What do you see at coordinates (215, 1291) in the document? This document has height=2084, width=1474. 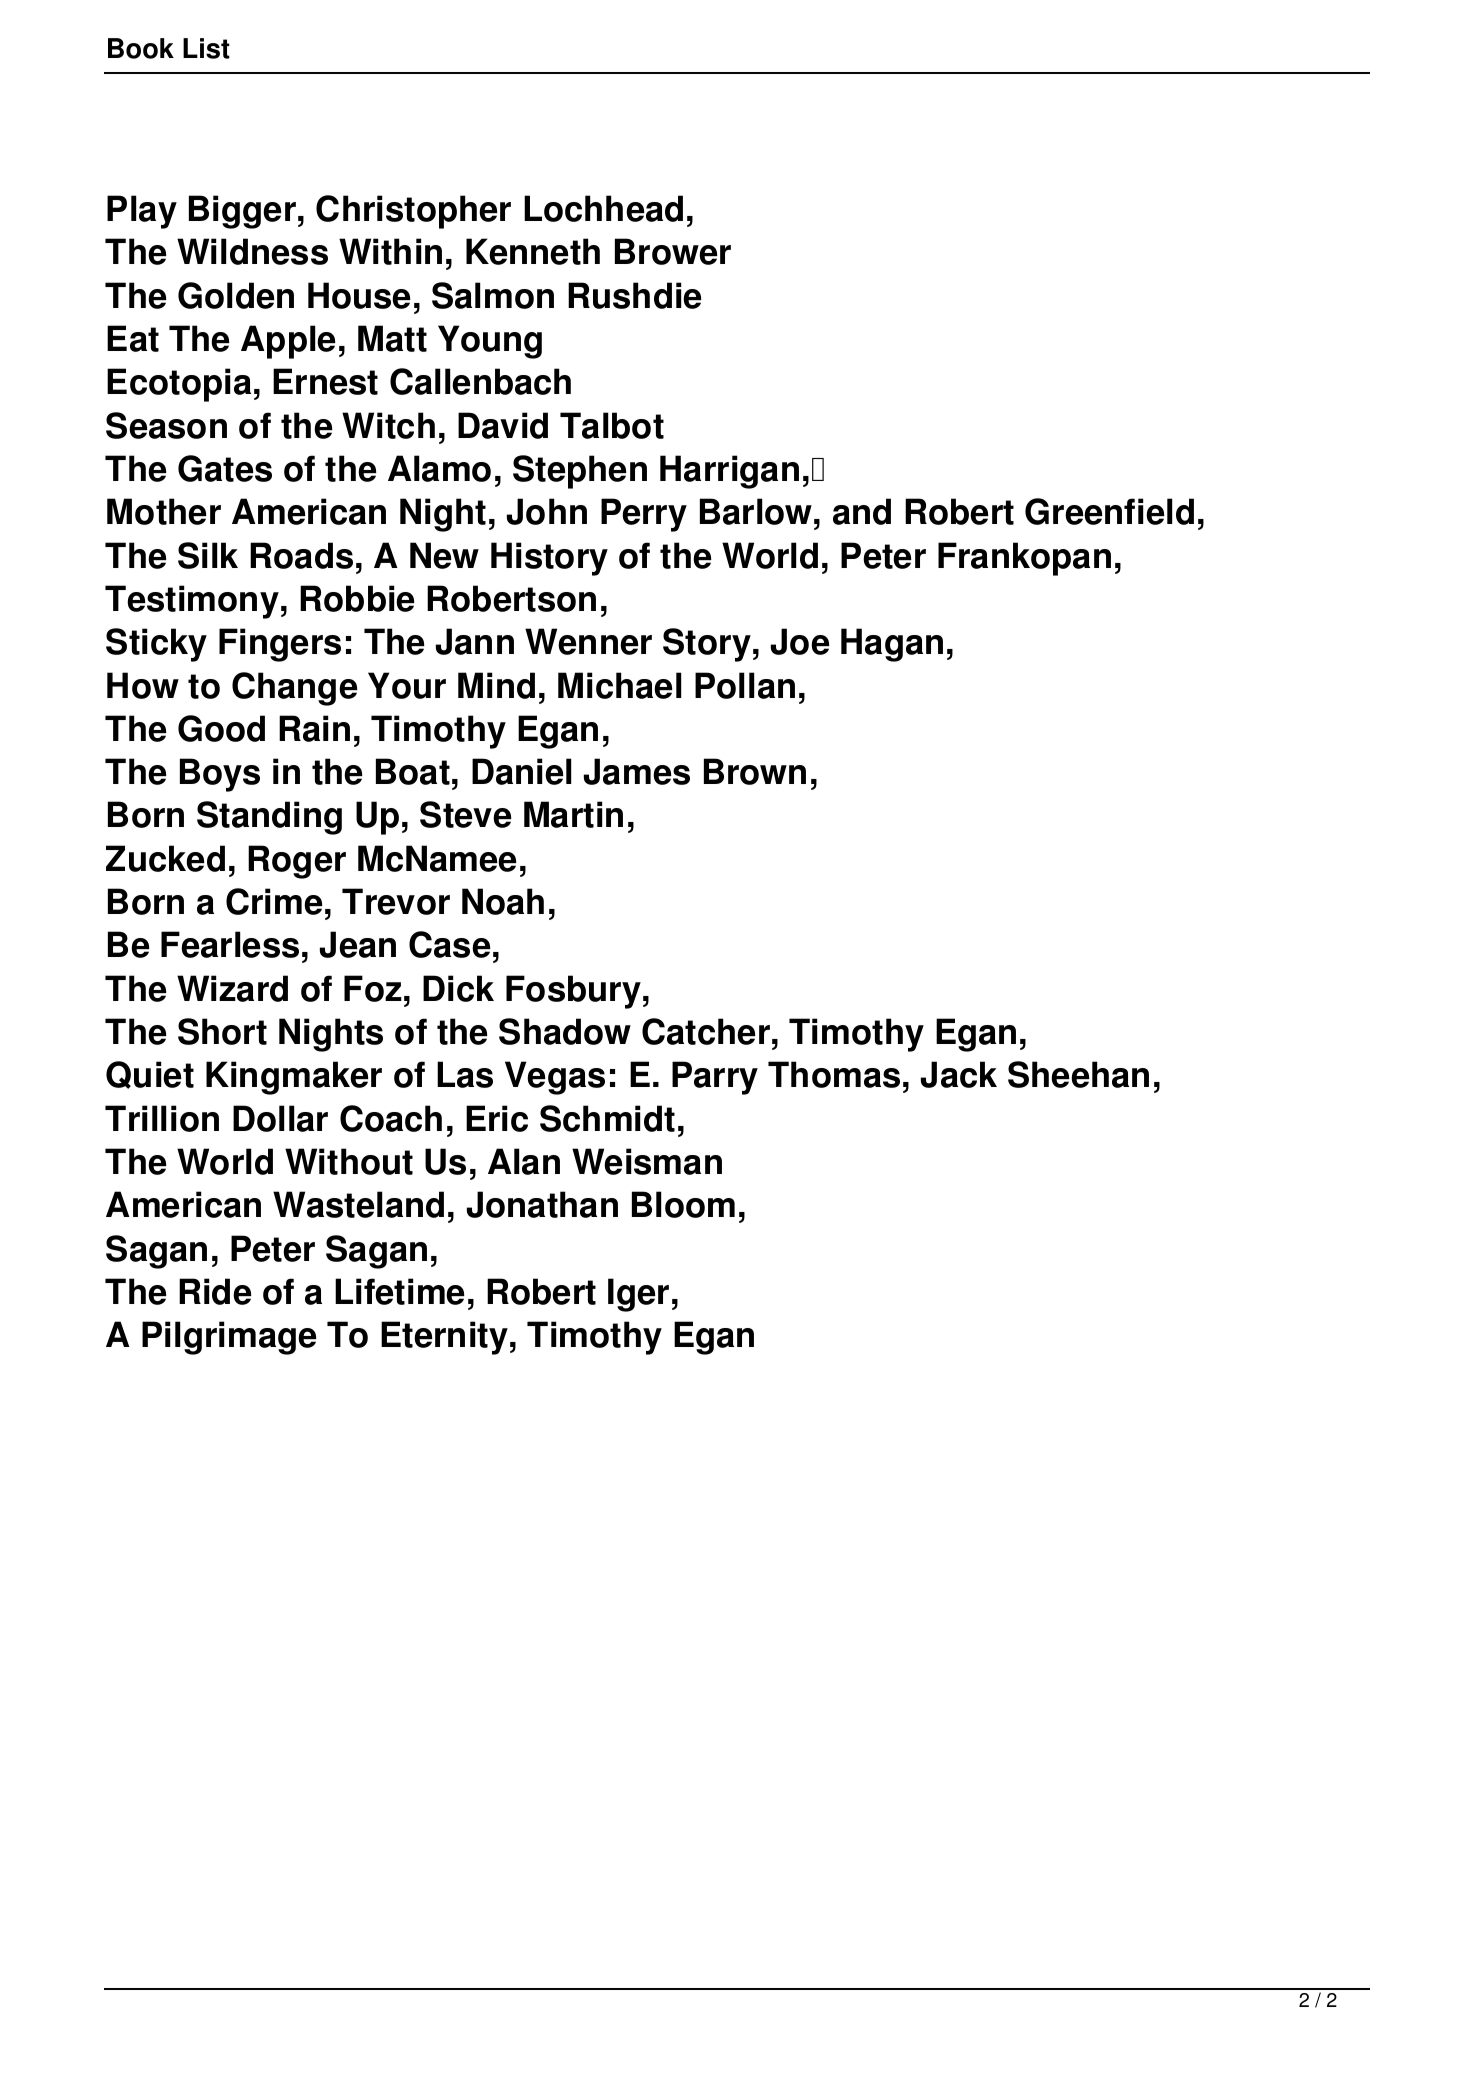 I see `Ride` at bounding box center [215, 1291].
